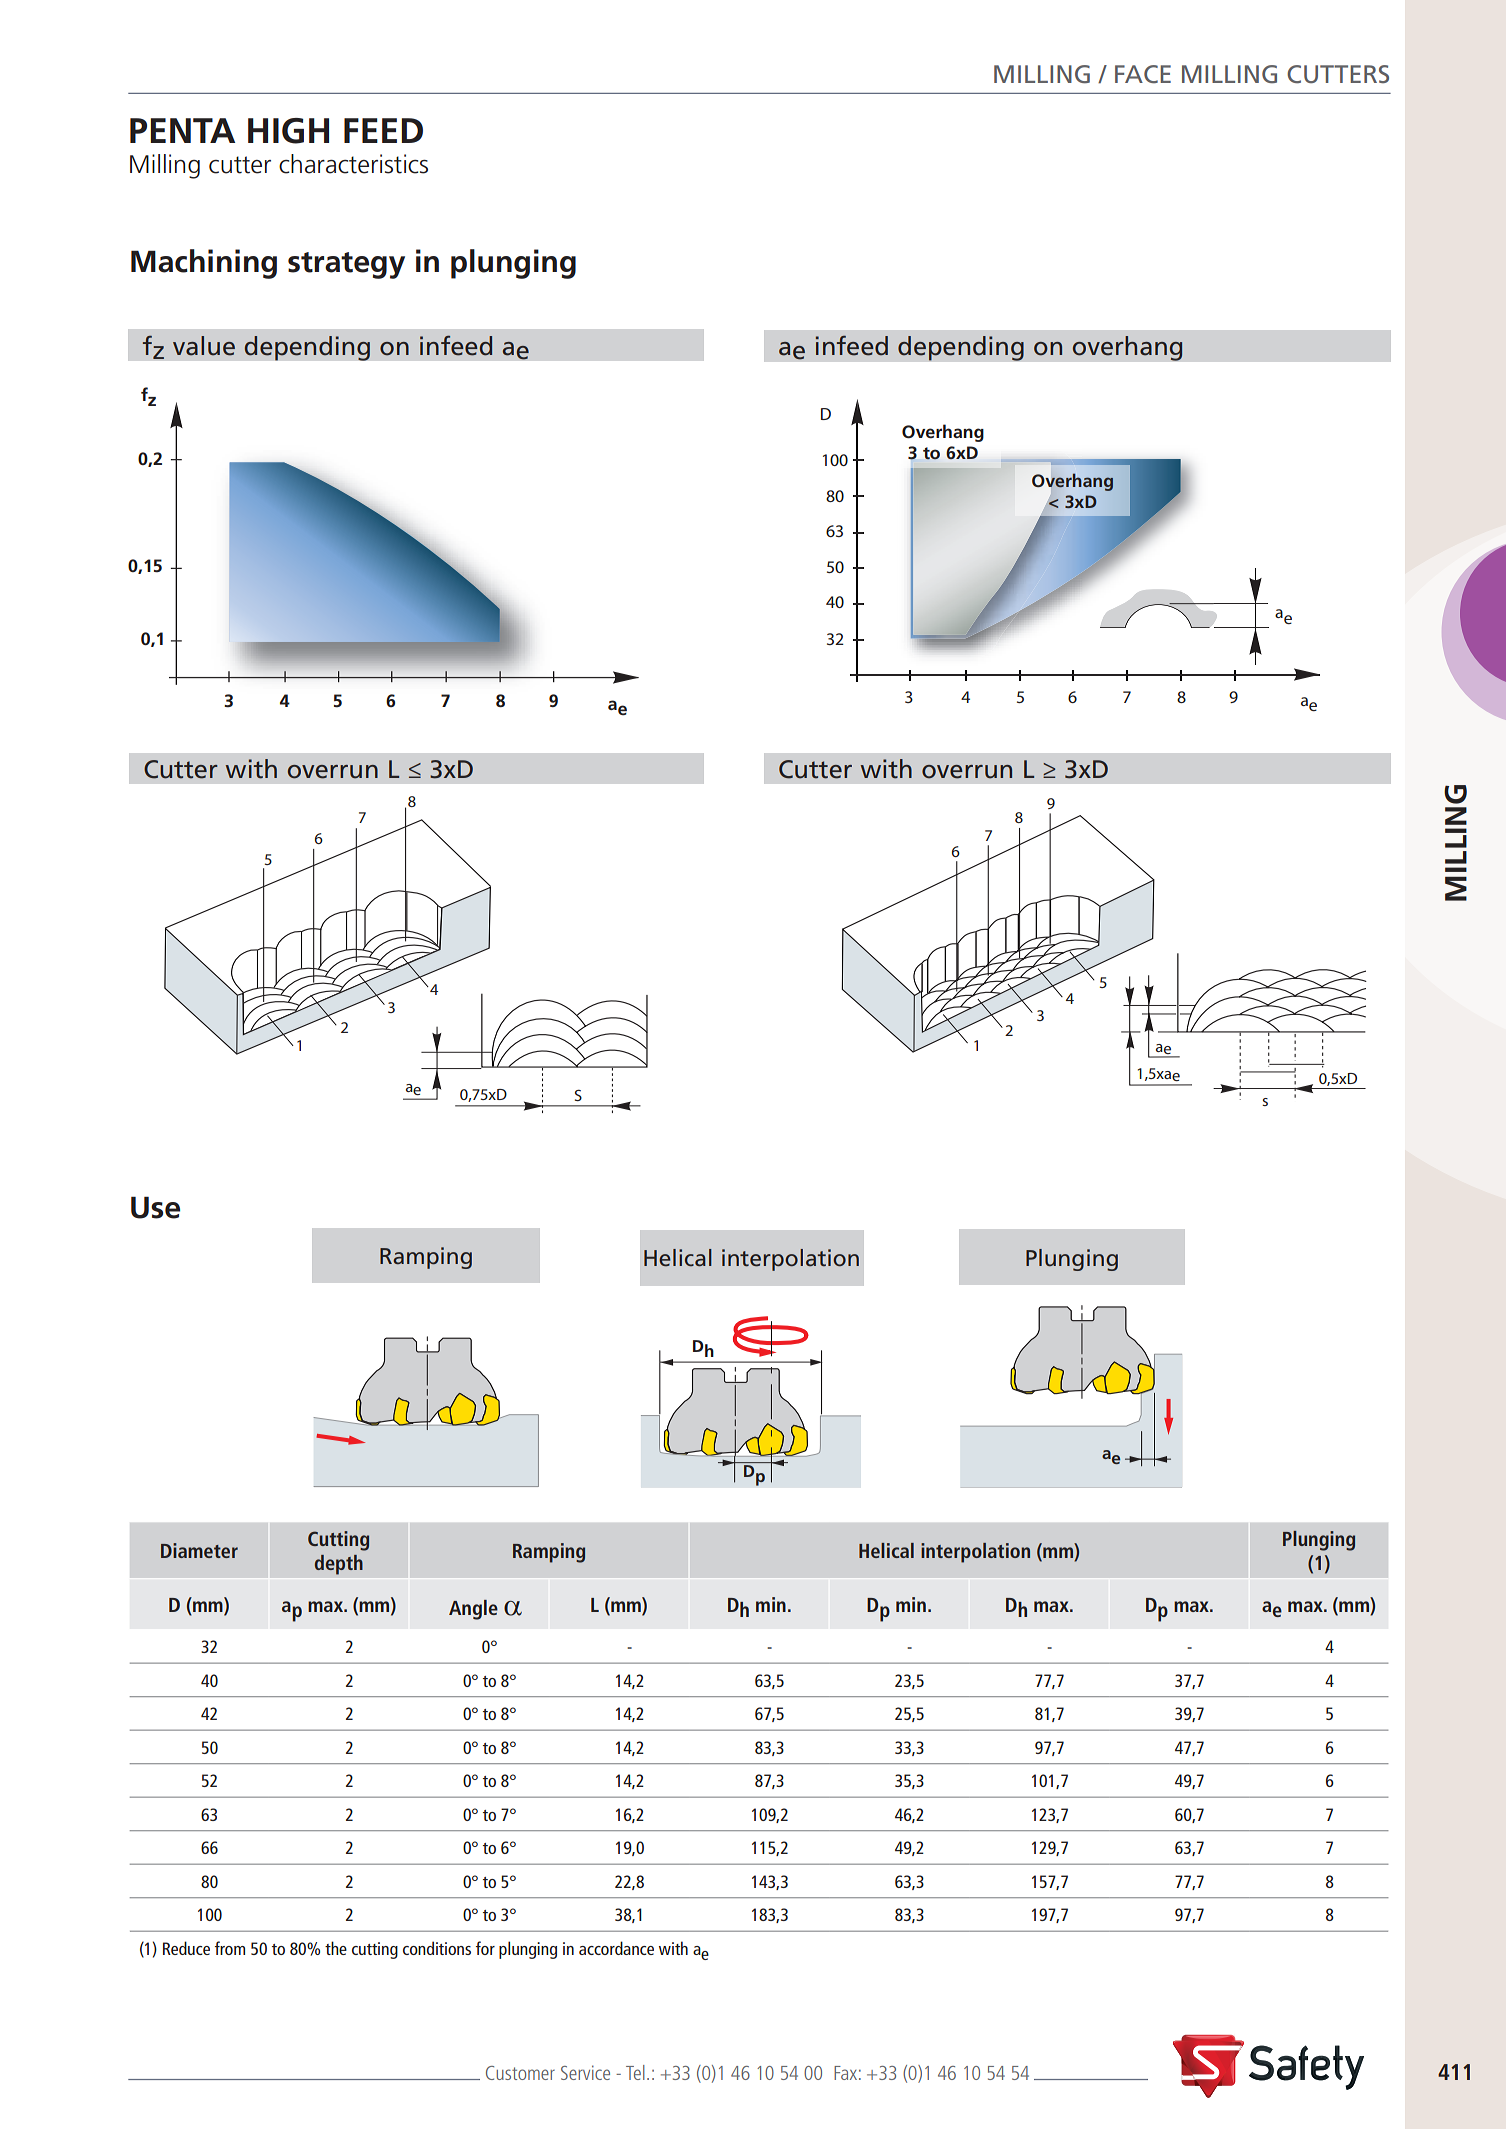 The image size is (1506, 2129). I want to click on characteristics, so click(353, 164).
